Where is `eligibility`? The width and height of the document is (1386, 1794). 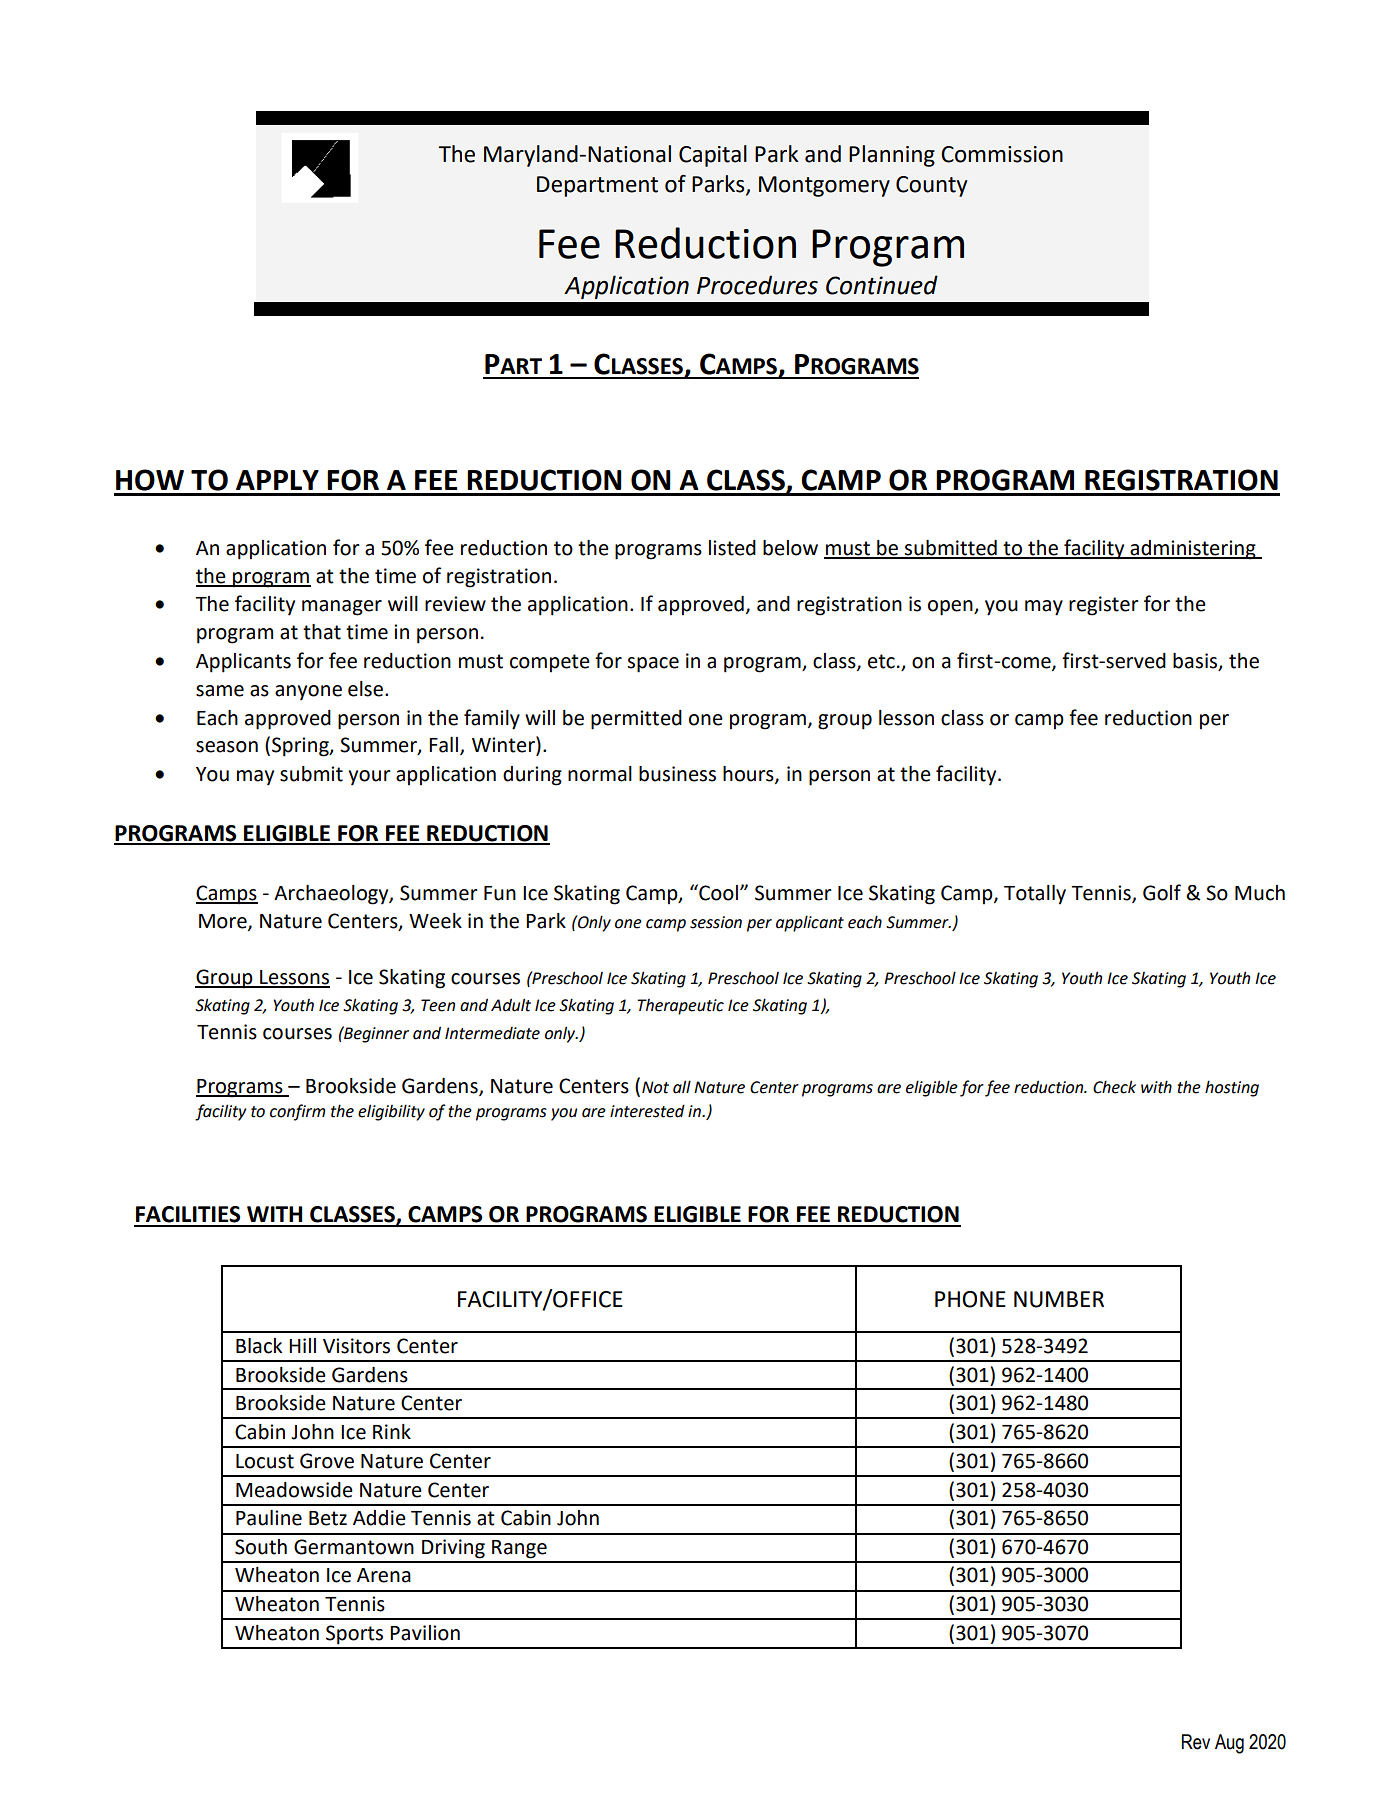
eligibility is located at coordinates (391, 1112).
